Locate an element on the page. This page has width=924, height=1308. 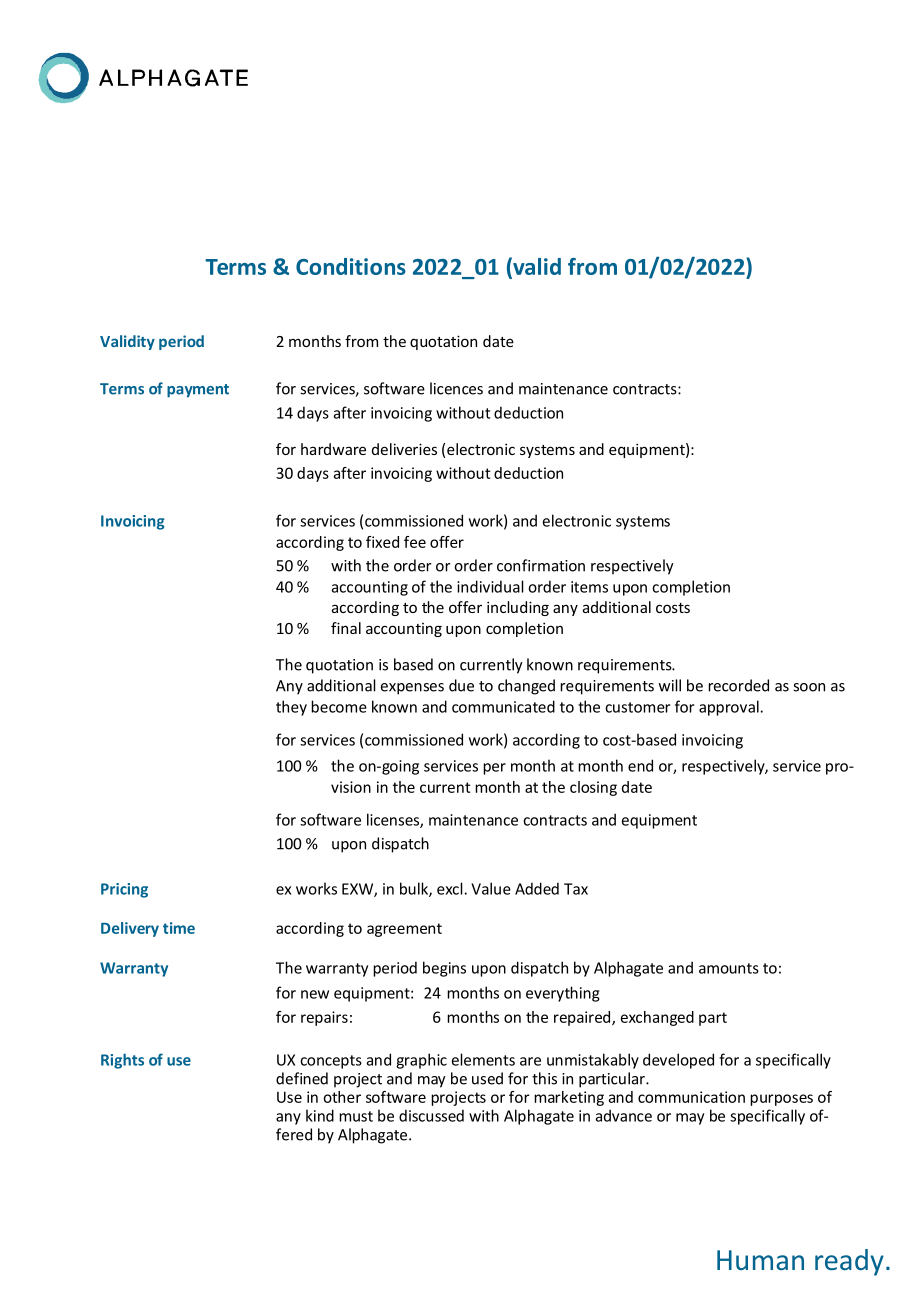
amounts is located at coordinates (729, 968).
